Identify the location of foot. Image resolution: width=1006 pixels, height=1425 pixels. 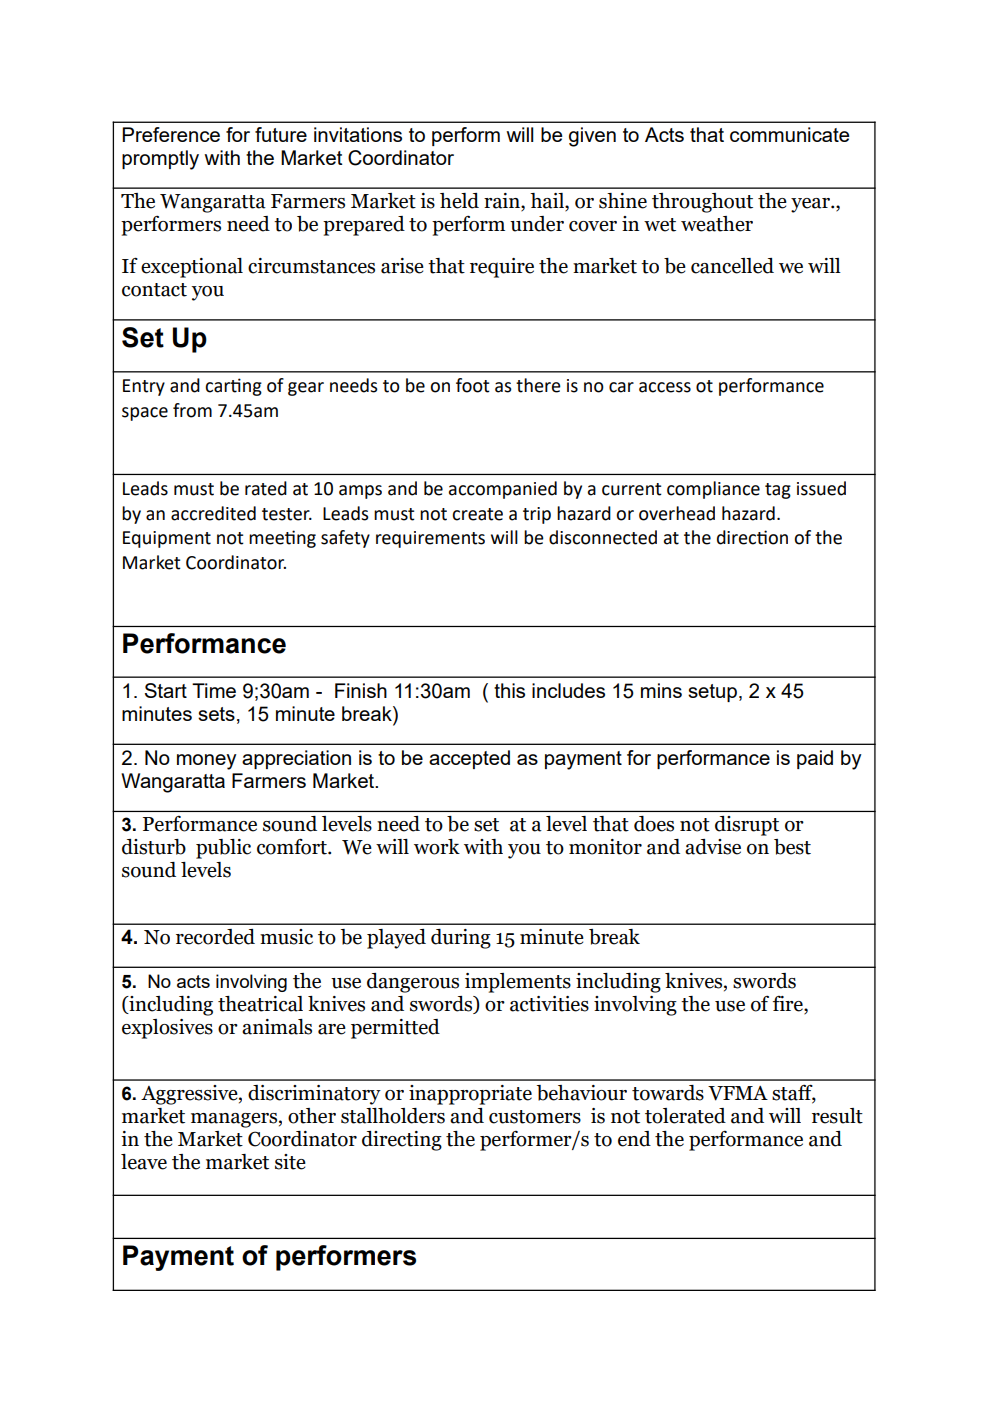
(473, 385).
